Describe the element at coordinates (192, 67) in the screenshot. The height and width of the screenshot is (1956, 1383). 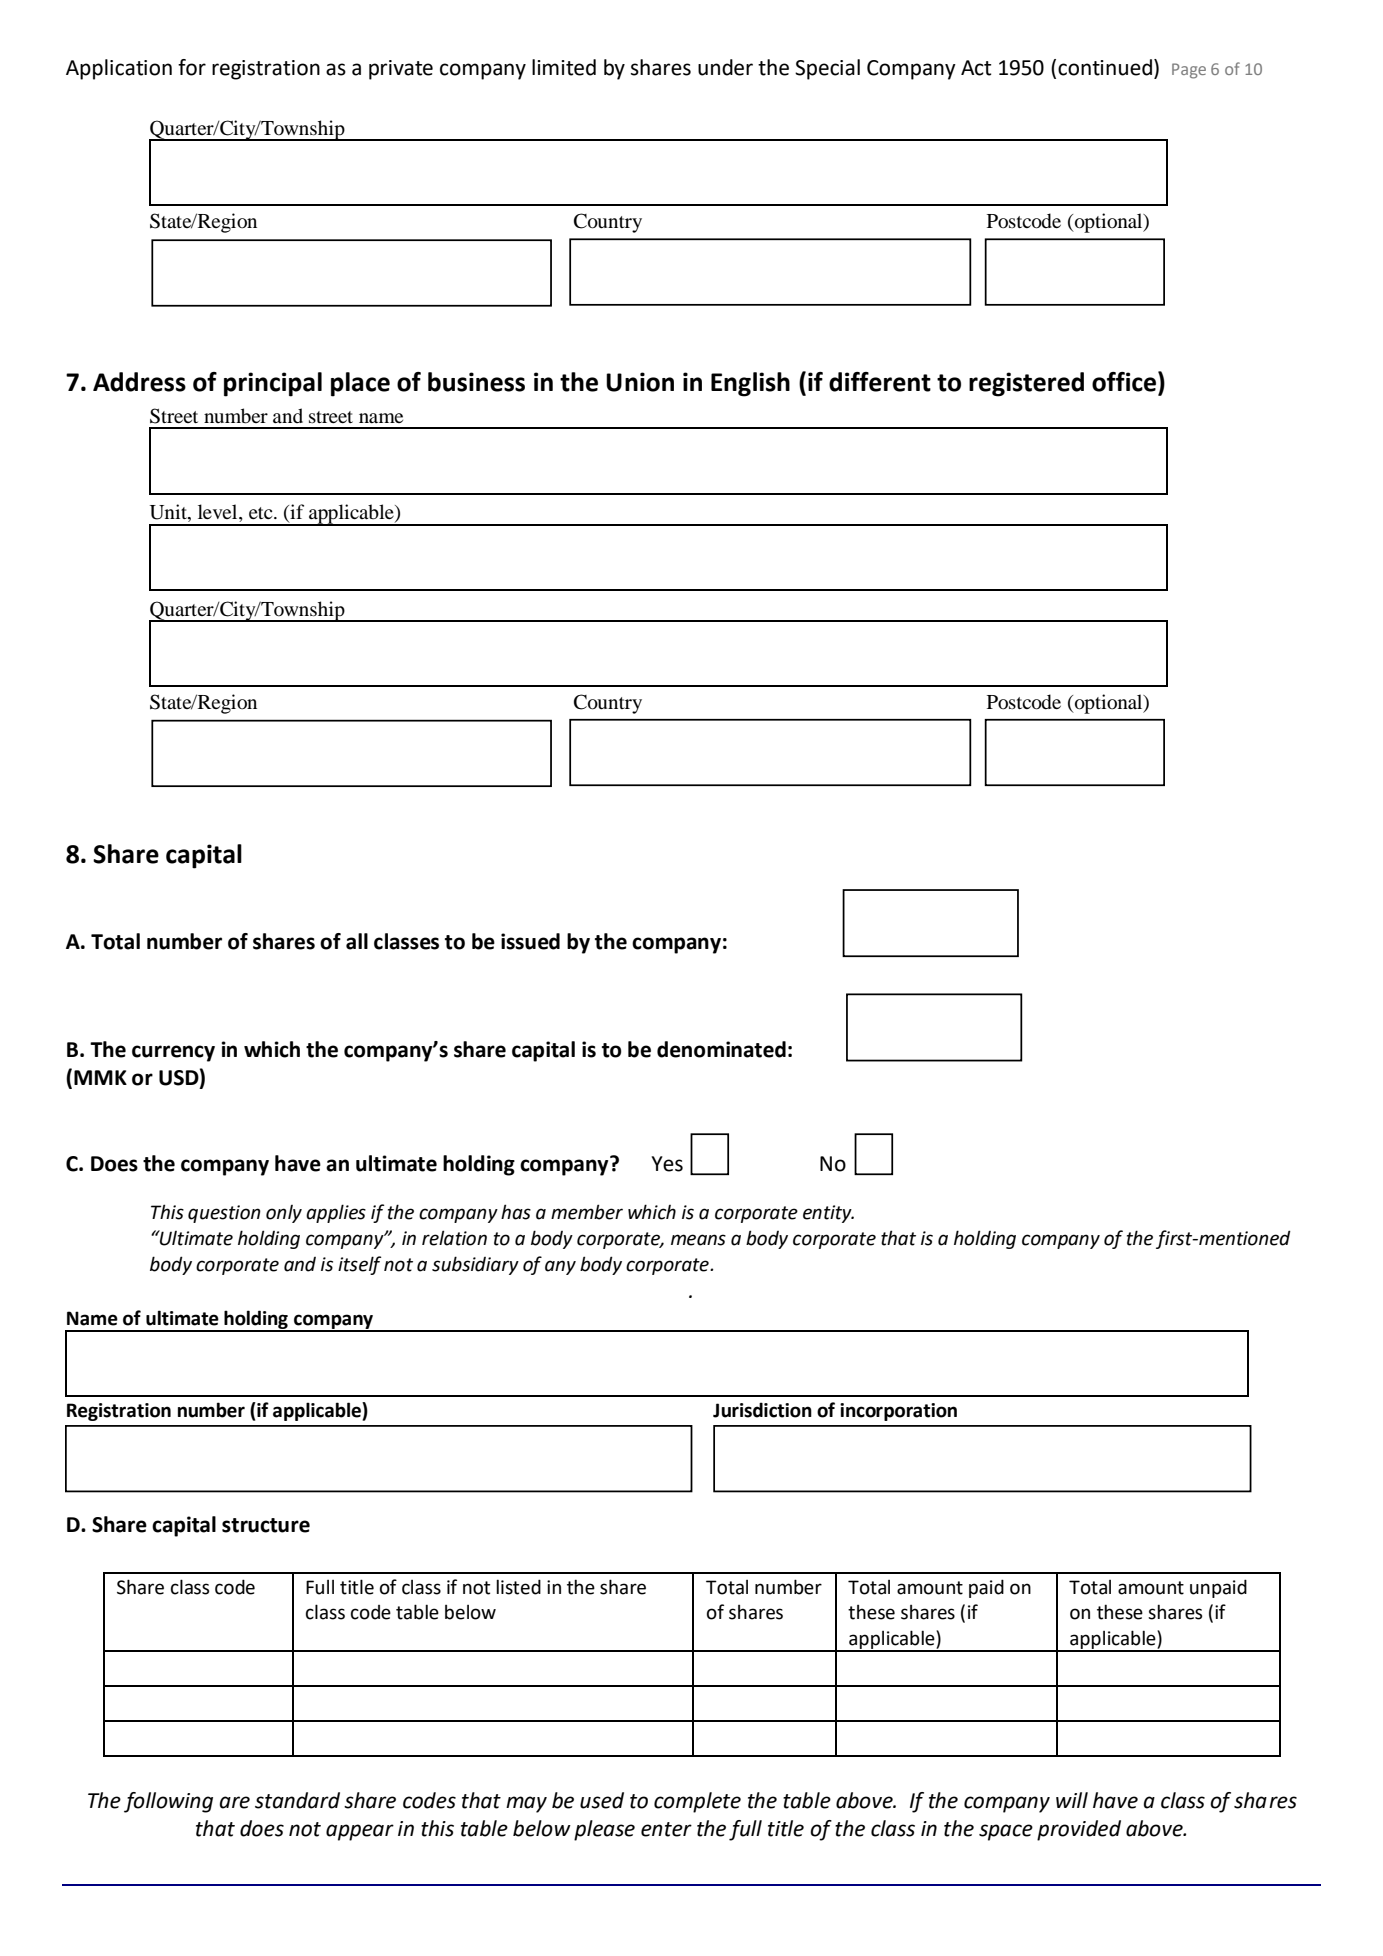
I see `for` at that location.
